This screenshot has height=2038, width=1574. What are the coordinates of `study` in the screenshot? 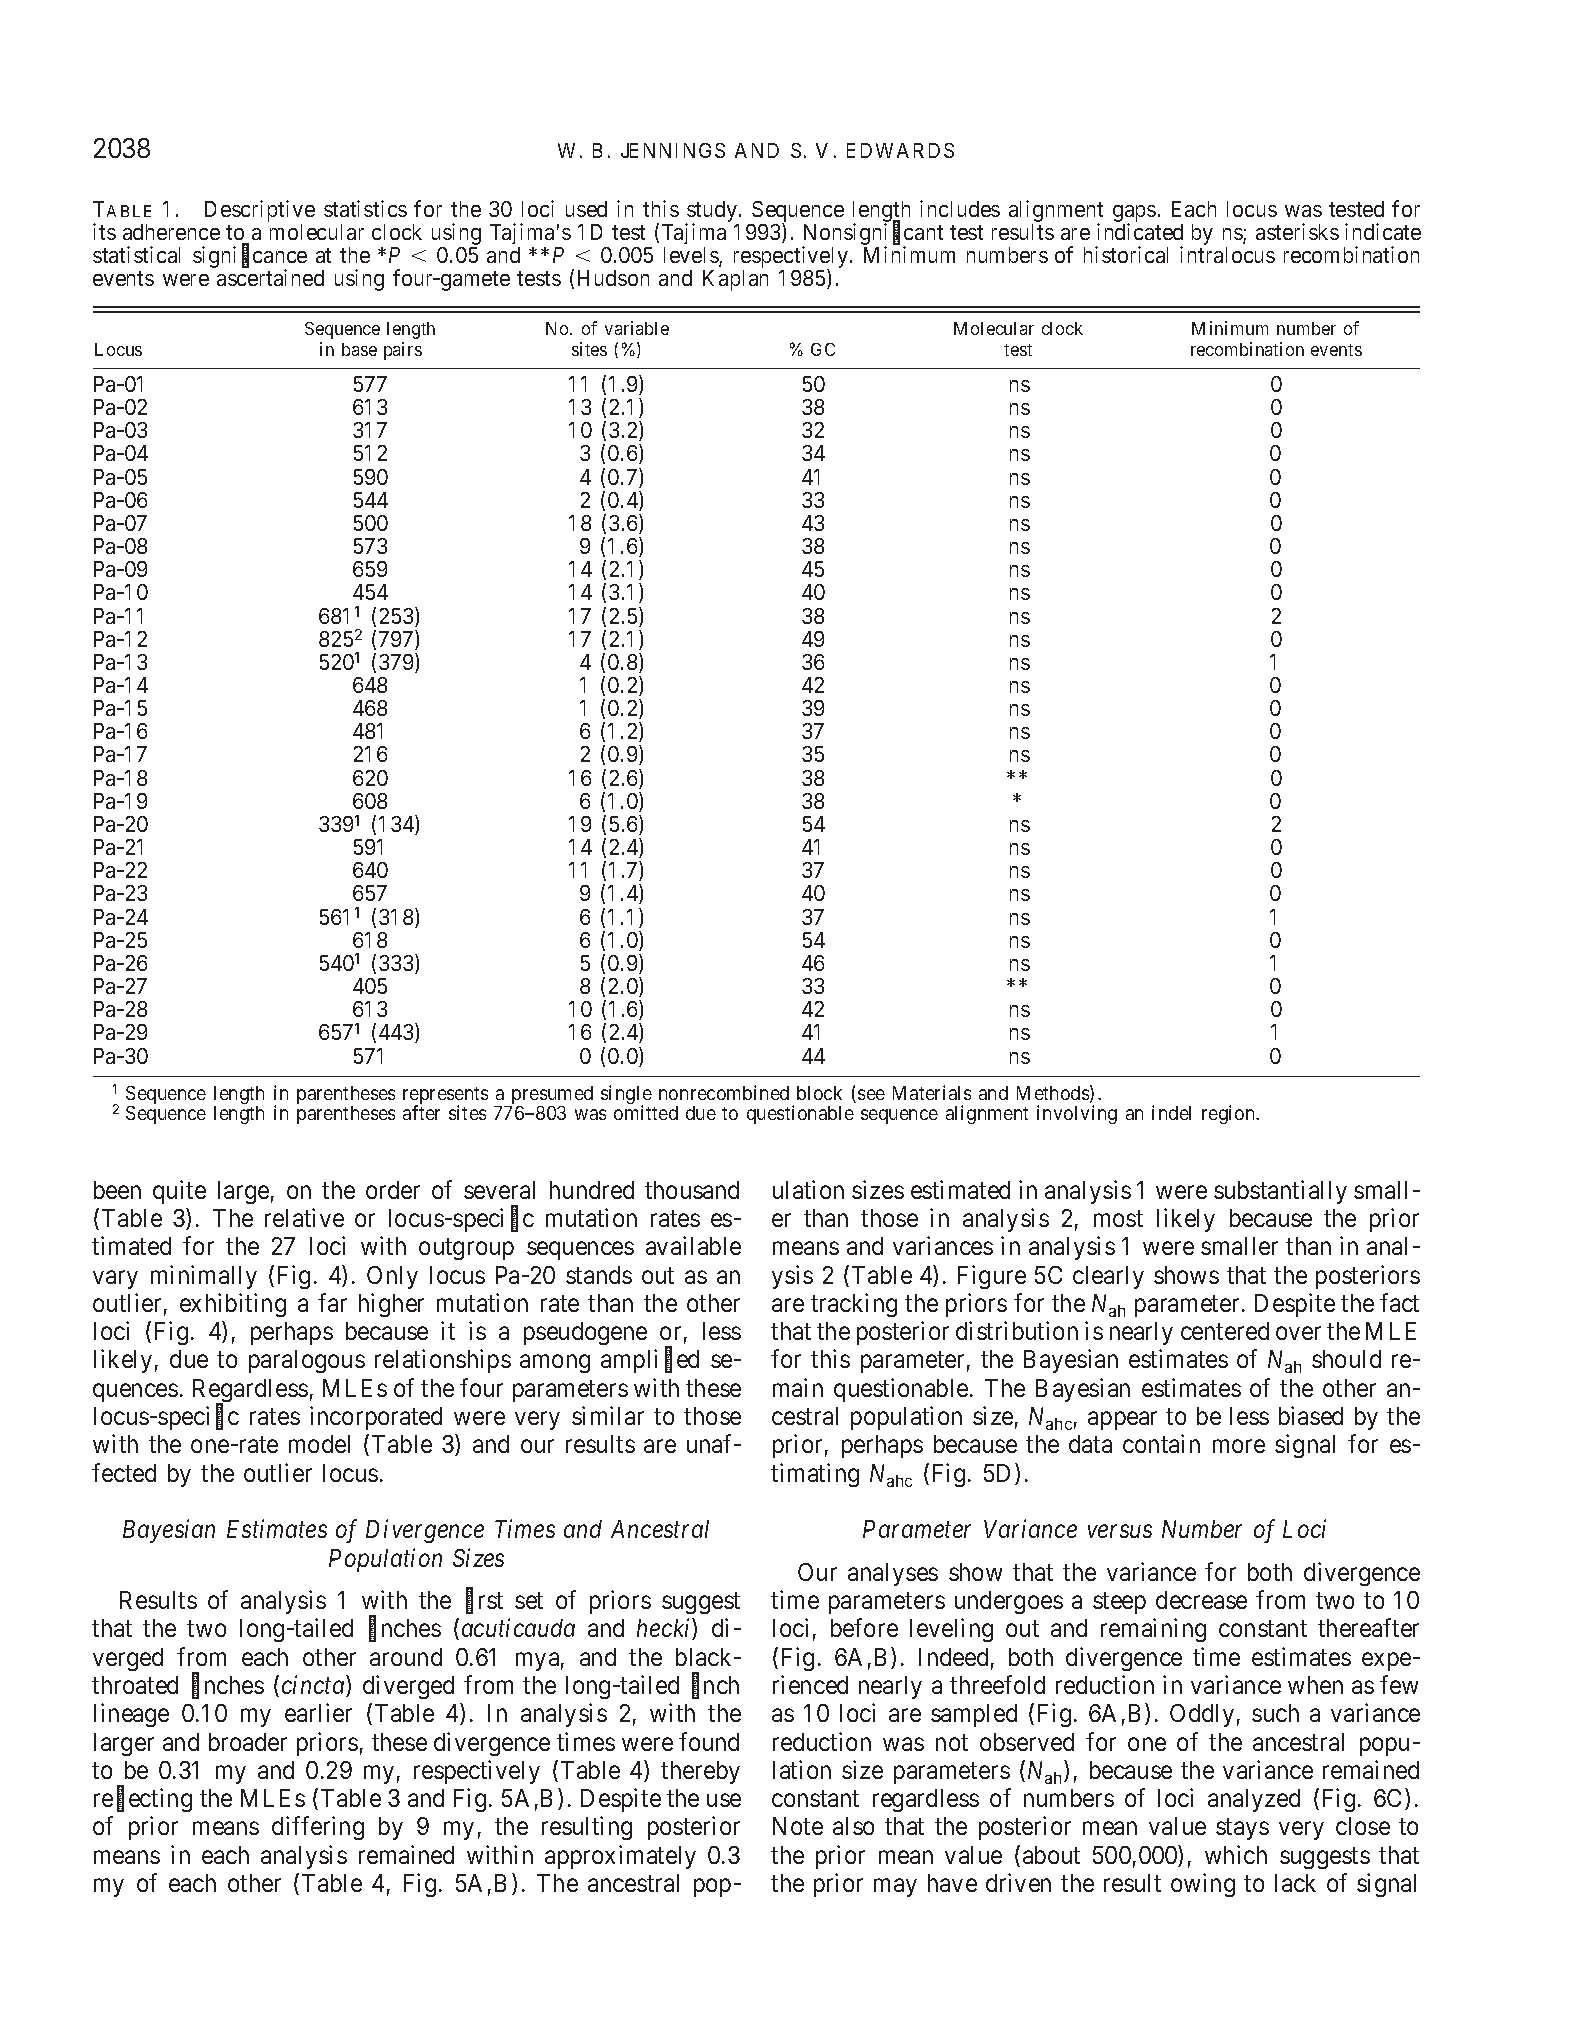 It's located at (712, 213).
